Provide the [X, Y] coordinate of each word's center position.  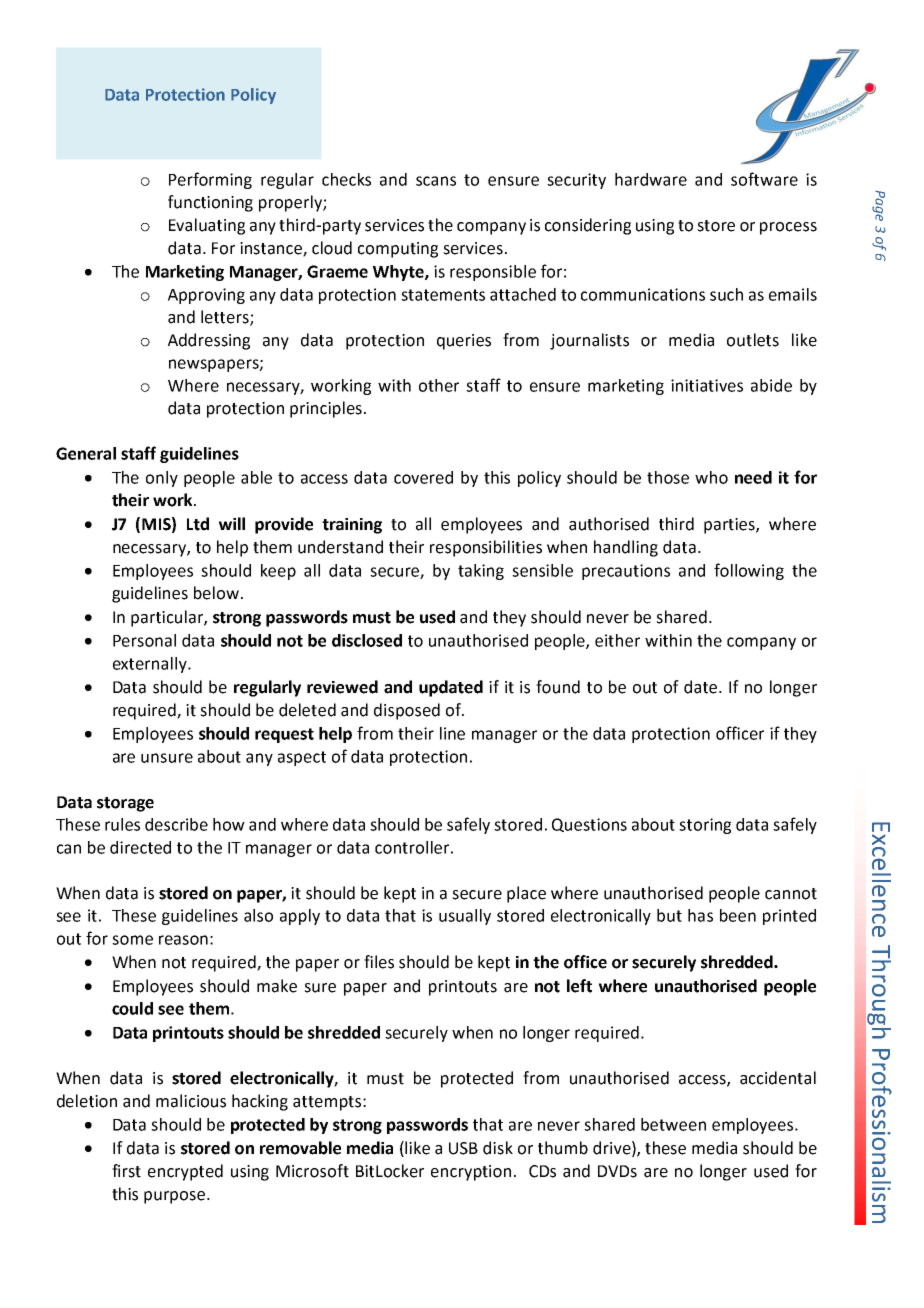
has [700, 915]
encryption [471, 1173]
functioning [210, 203]
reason [183, 940]
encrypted [185, 1172]
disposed [407, 711]
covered [423, 477]
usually [465, 917]
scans [436, 181]
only [162, 479]
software [764, 179]
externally [151, 665]
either [617, 640]
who [711, 477]
